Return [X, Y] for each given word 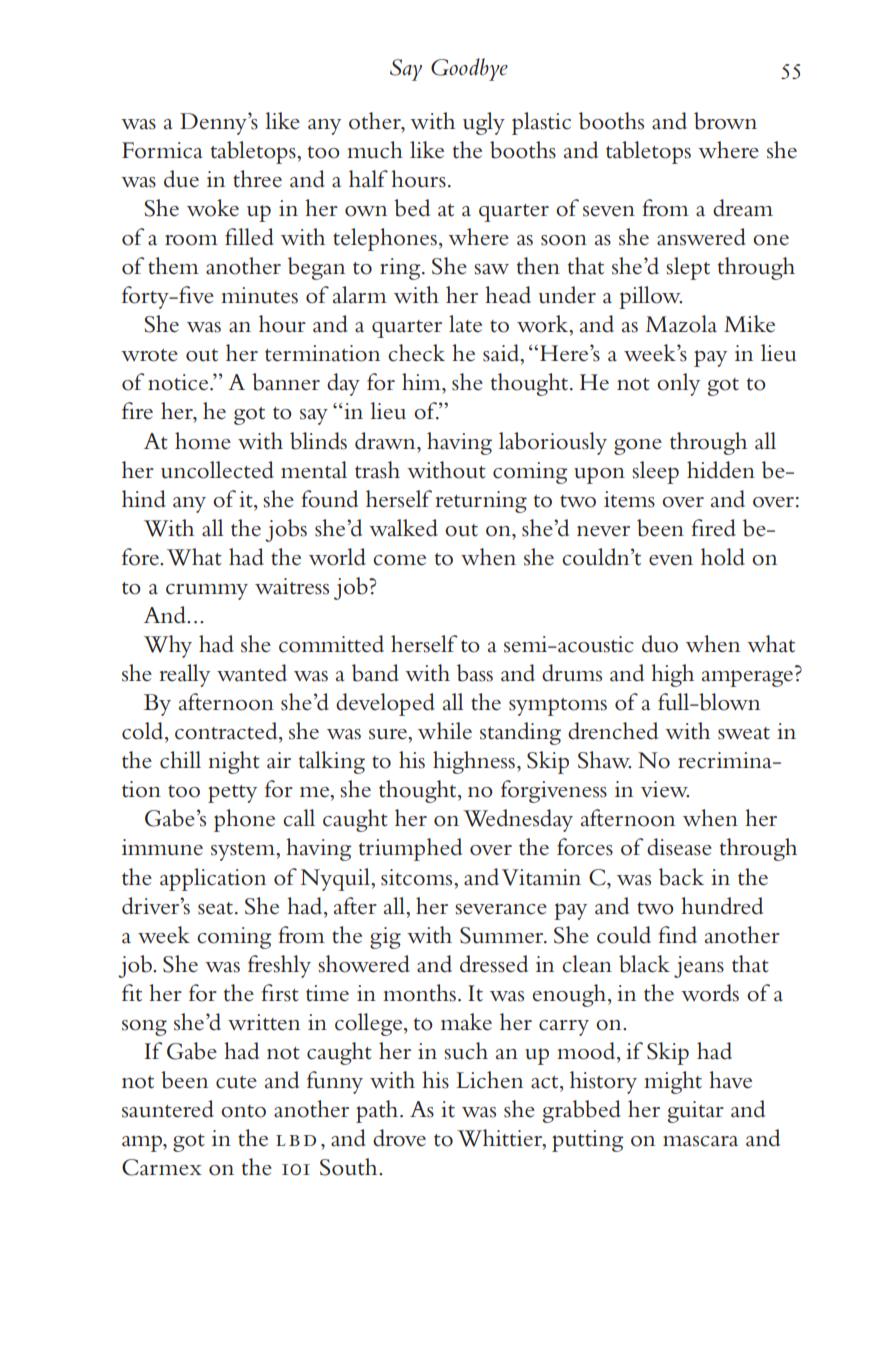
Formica [162, 150]
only [678, 384]
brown [725, 121]
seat [217, 908]
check [416, 353]
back [681, 877]
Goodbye [469, 69]
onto [243, 1111]
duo [660, 644]
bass [475, 673]
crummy [207, 592]
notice [179, 382]
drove [399, 1138]
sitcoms [418, 877]
